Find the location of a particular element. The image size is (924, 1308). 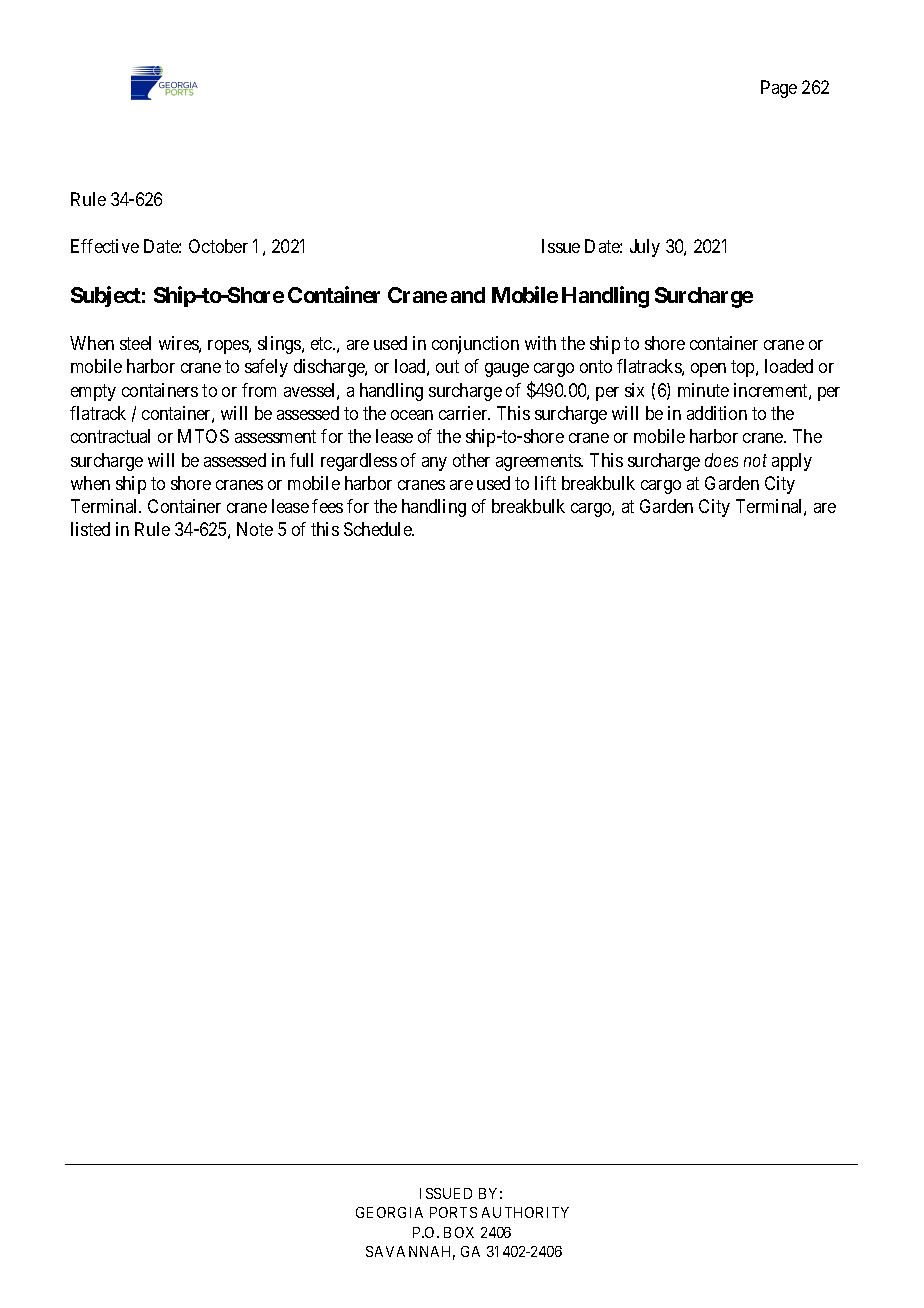

Page is located at coordinates (779, 89).
